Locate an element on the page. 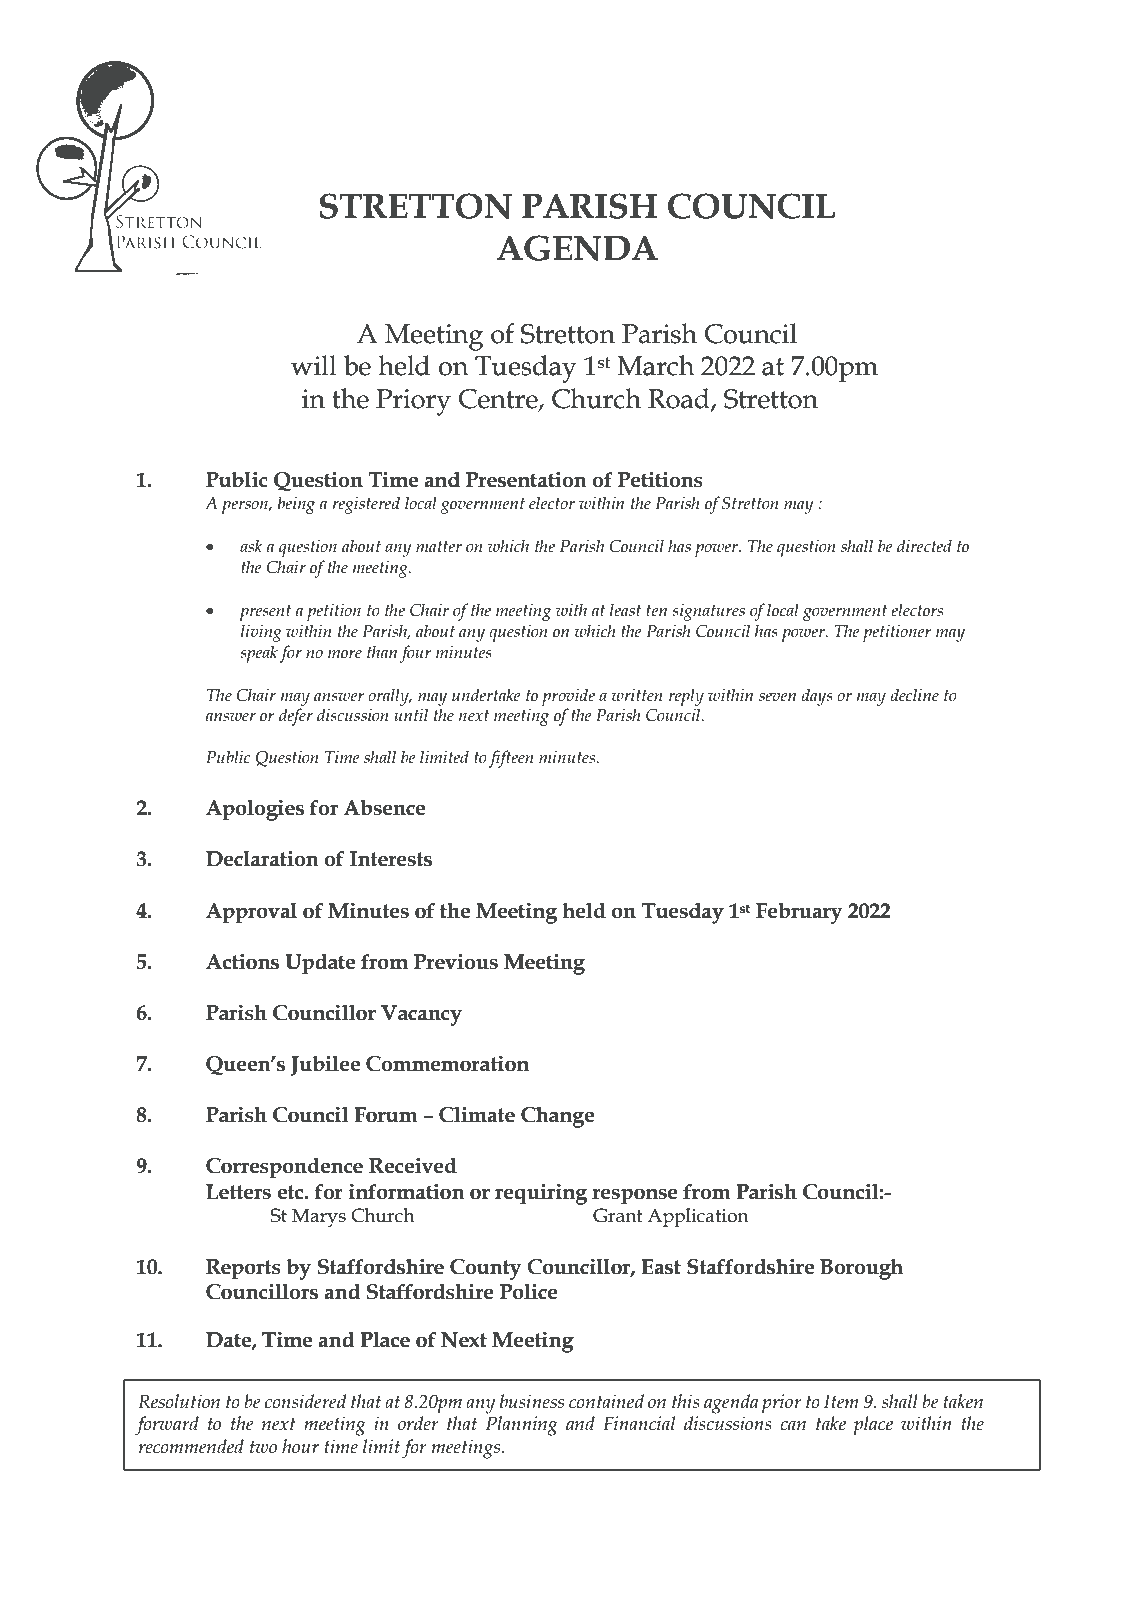 The image size is (1147, 1622). provide is located at coordinates (568, 697).
